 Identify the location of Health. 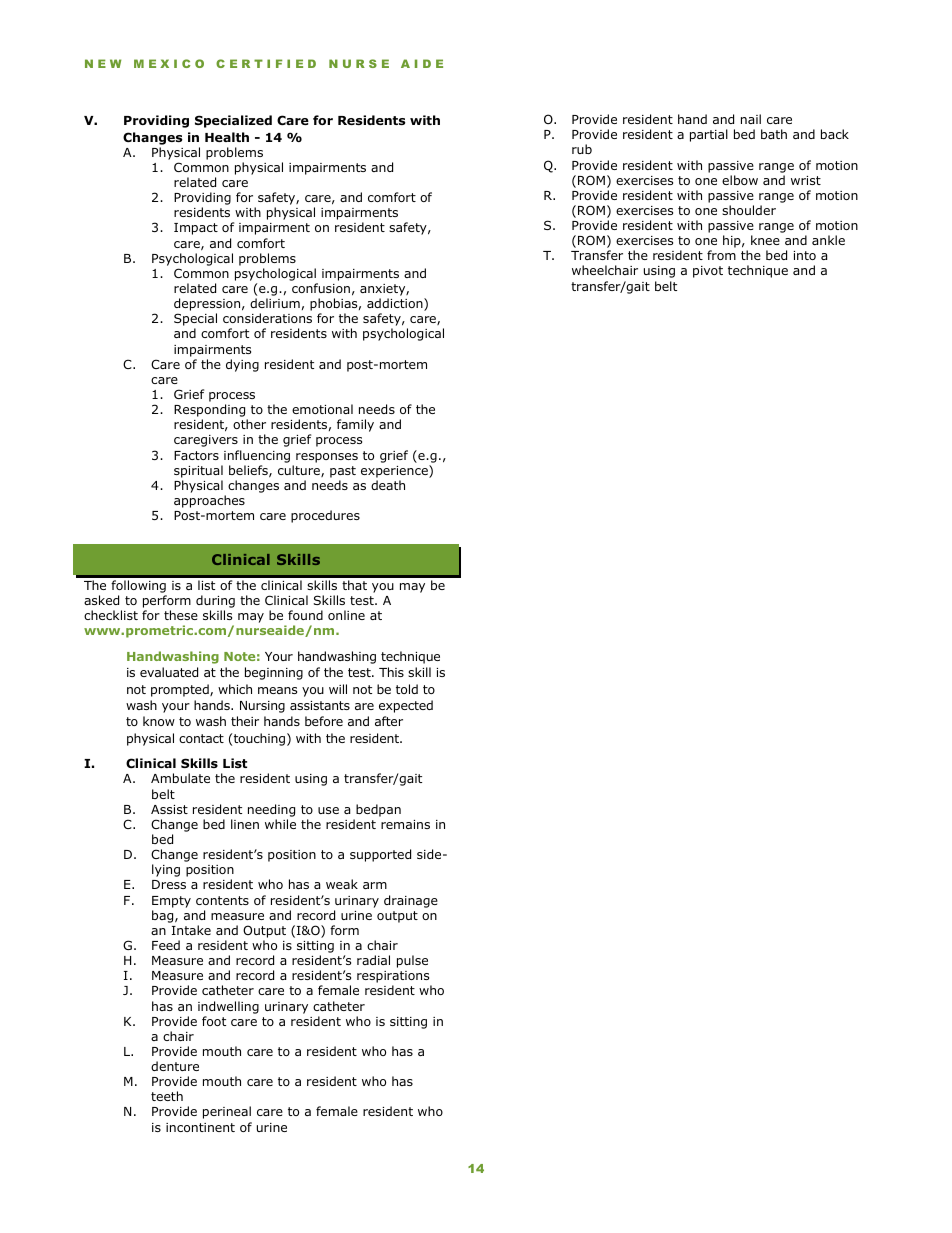
(227, 137).
